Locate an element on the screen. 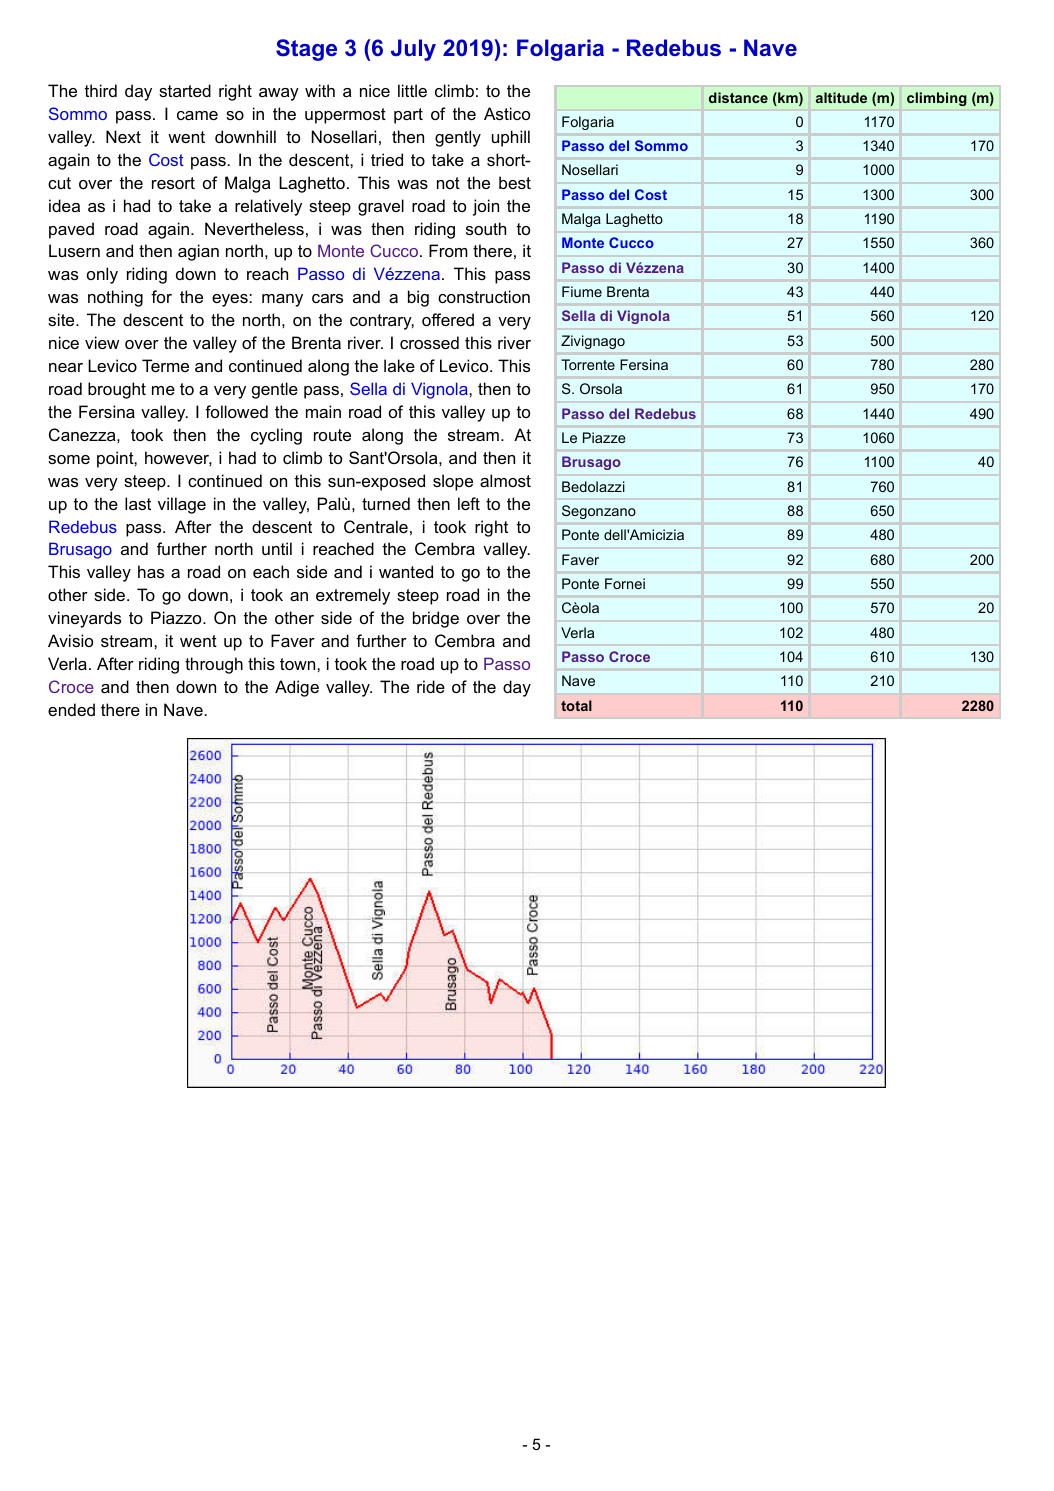 This screenshot has height=1491, width=1054. distance is located at coordinates (738, 97).
